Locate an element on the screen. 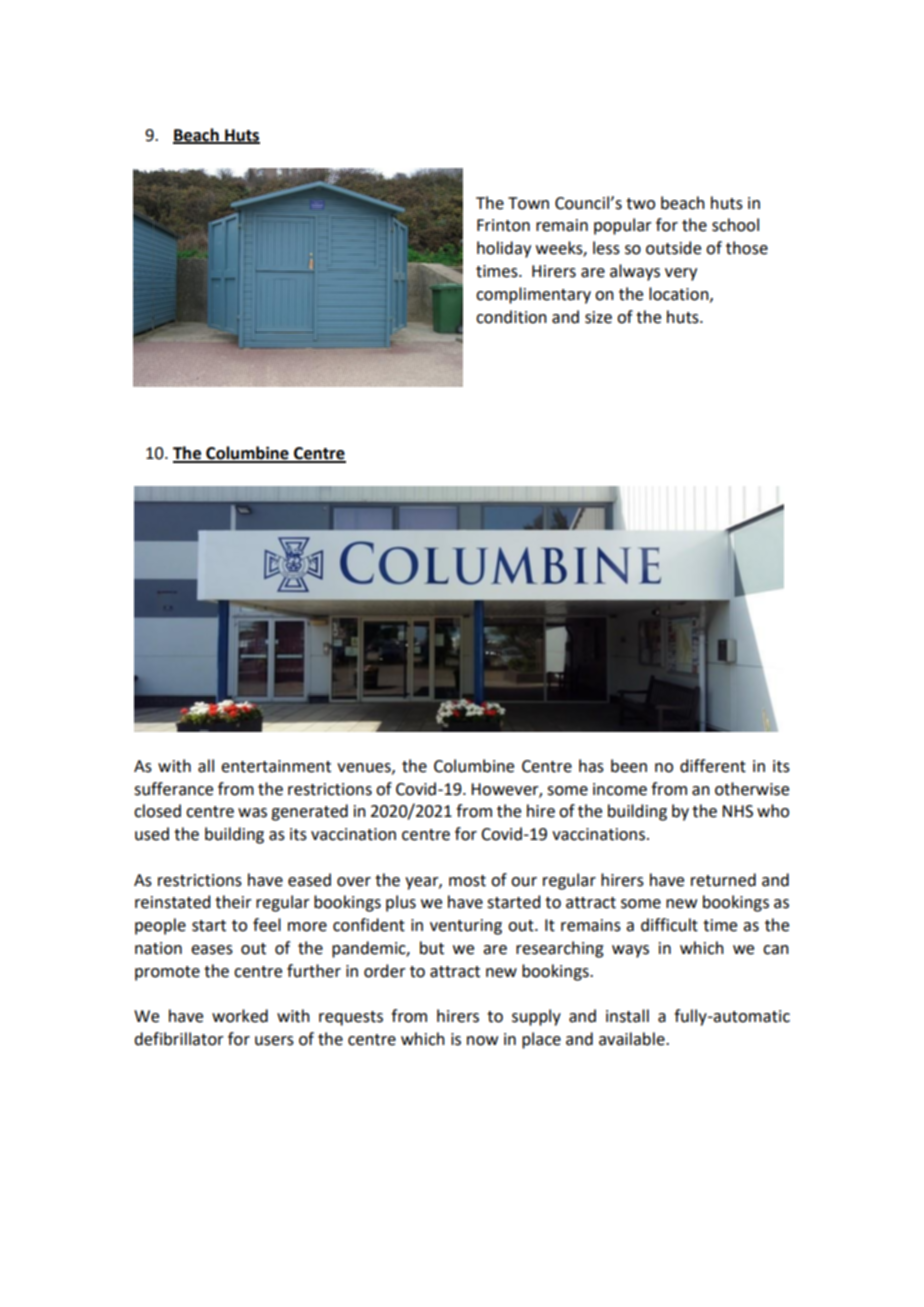 This screenshot has width=924, height=1307. worked is located at coordinates (240, 1016).
